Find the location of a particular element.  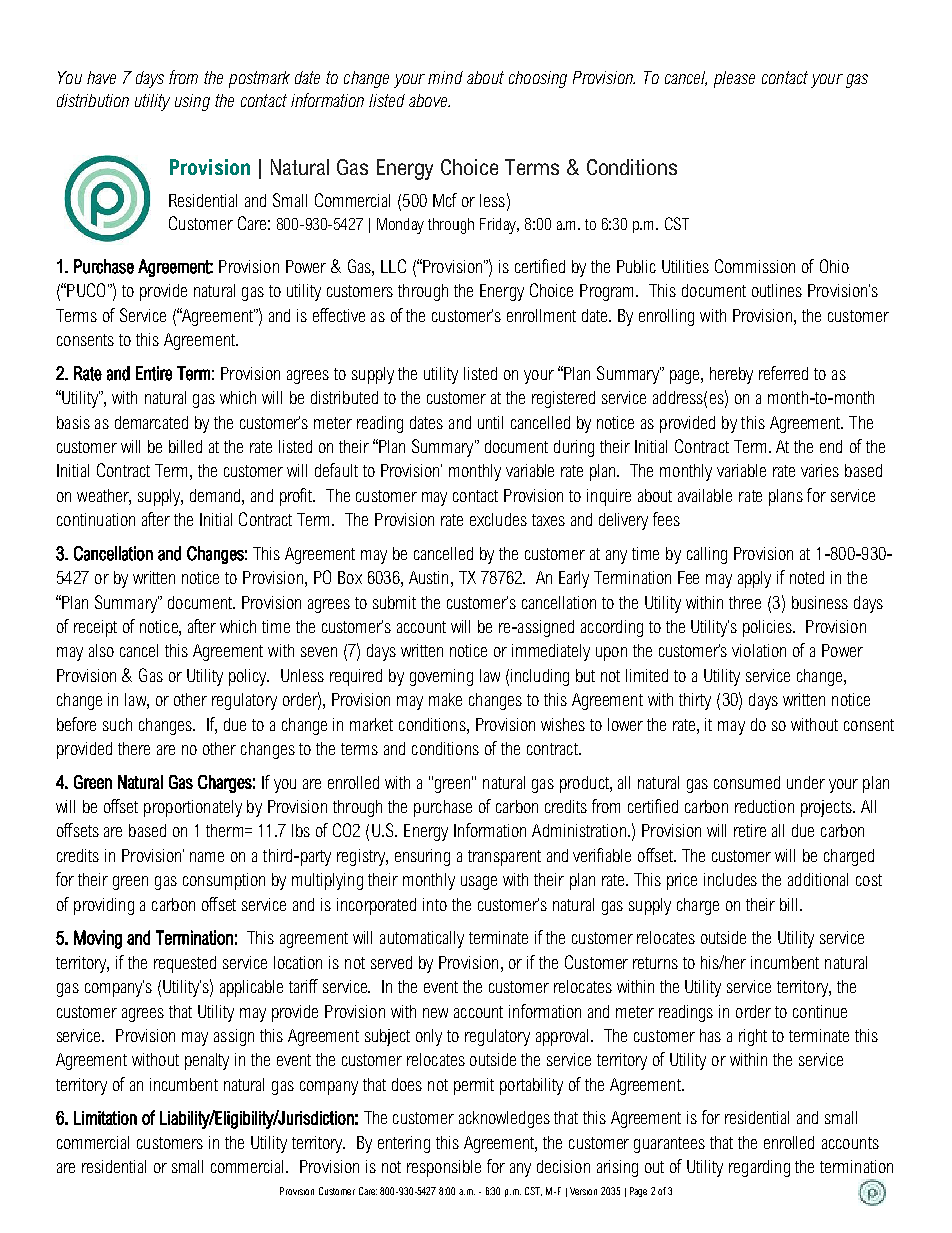

please is located at coordinates (734, 79).
